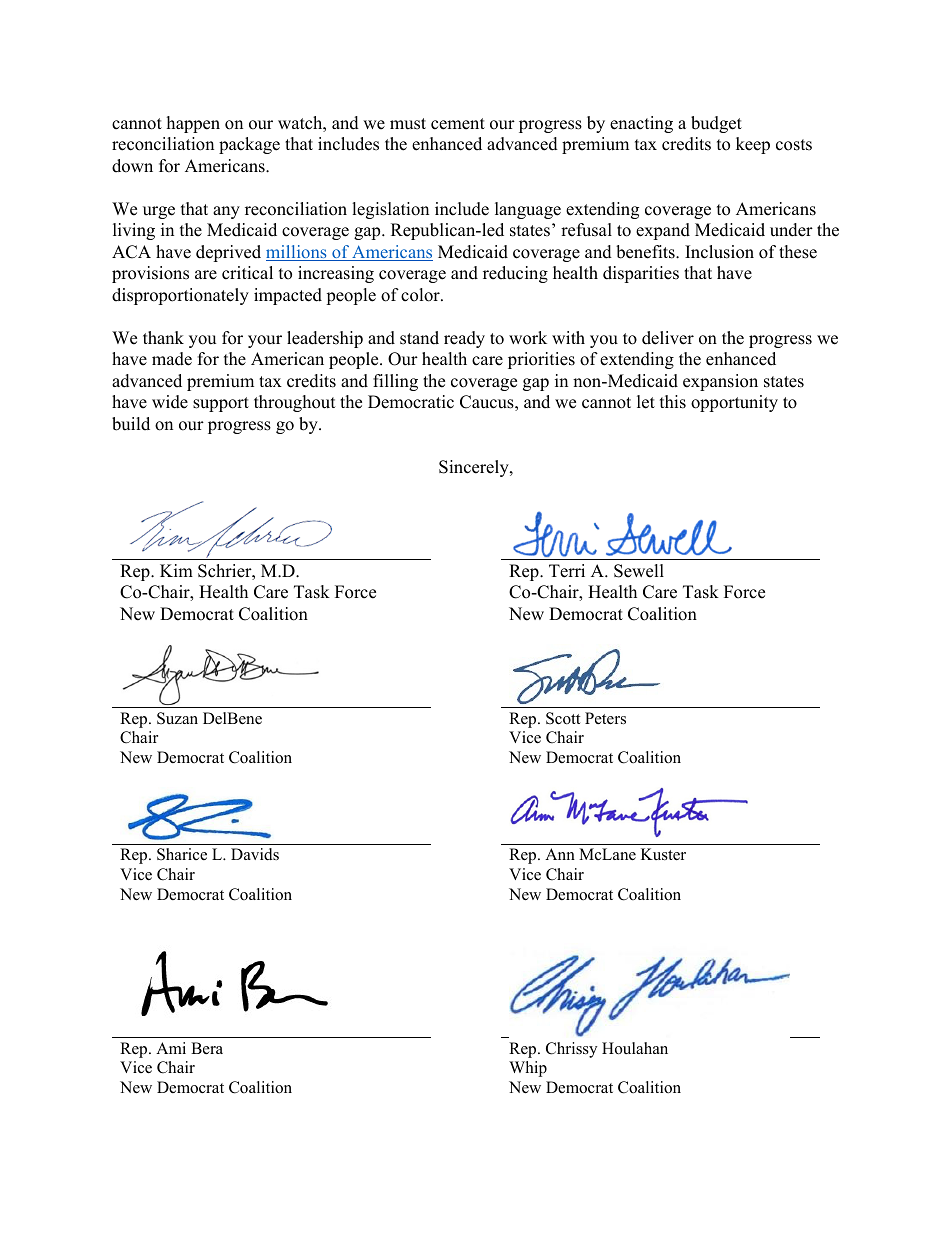 The image size is (952, 1233). Describe the element at coordinates (528, 1069) in the image. I see `Whip` at that location.
